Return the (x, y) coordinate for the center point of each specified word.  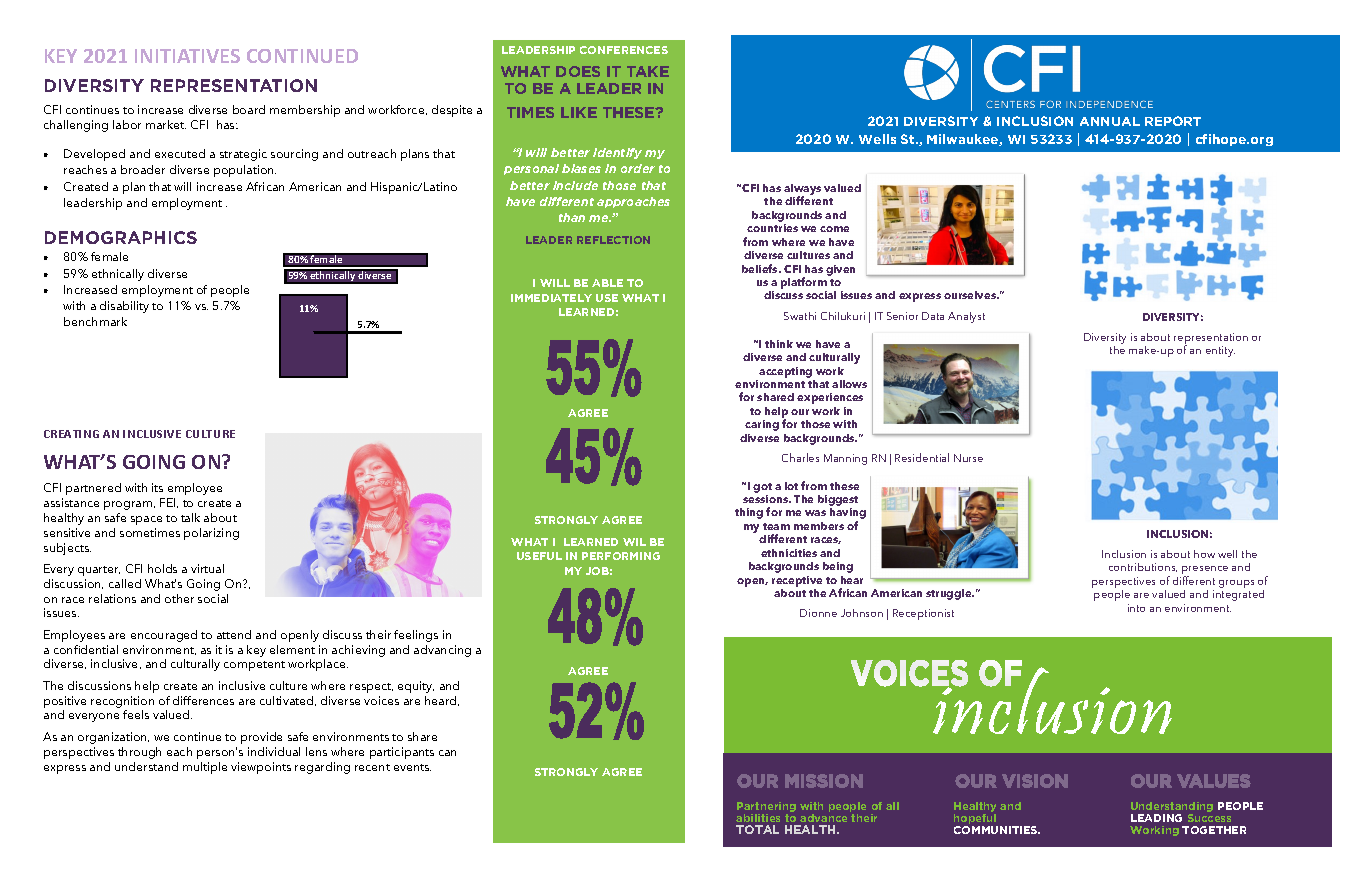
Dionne (818, 613)
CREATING (71, 434)
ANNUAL (1110, 121)
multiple (205, 768)
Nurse (968, 458)
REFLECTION (613, 240)
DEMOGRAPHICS (121, 237)
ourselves (971, 295)
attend (234, 634)
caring (762, 425)
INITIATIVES (187, 56)
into (1136, 608)
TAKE (648, 71)
